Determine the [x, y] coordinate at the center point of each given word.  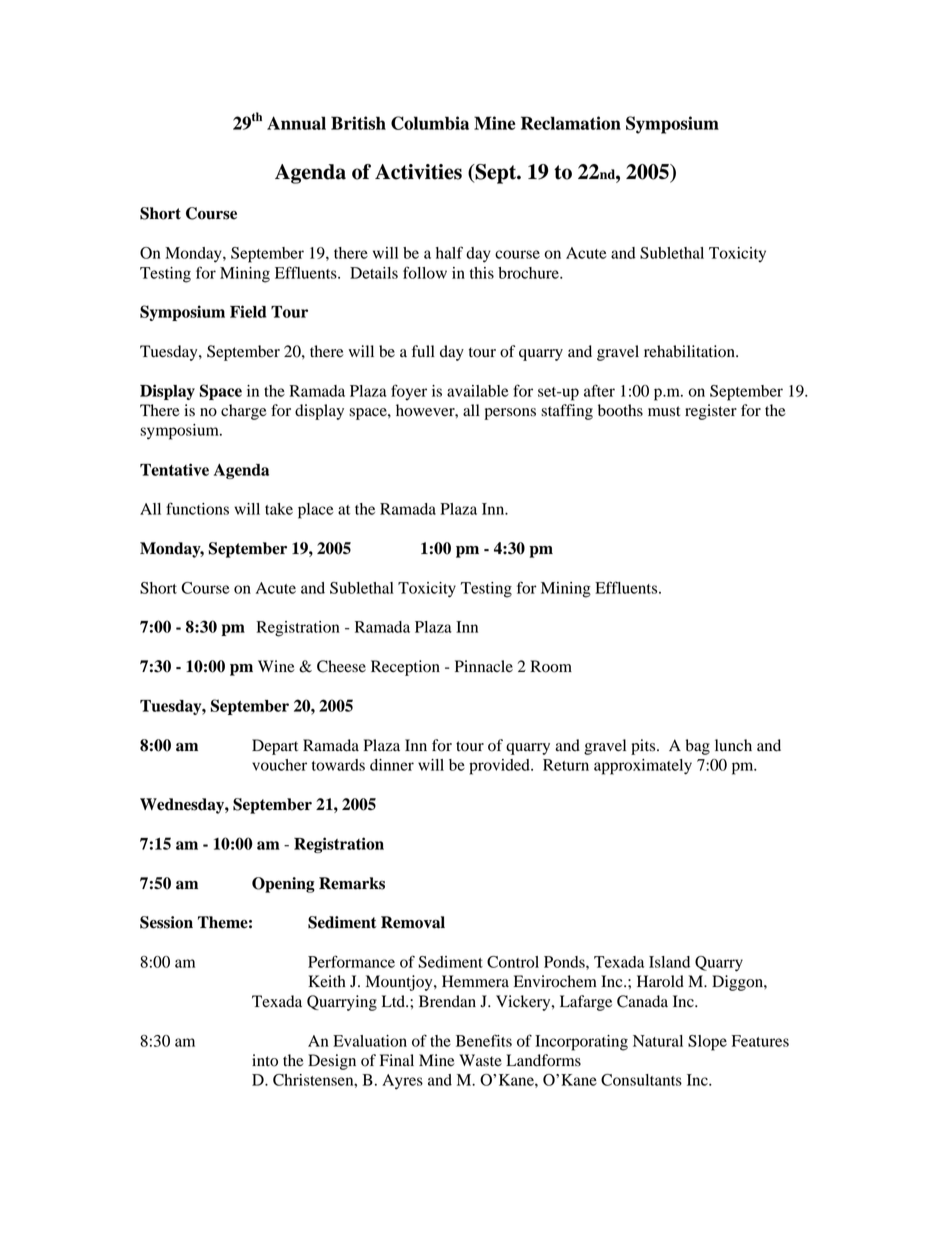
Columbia [430, 123]
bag [697, 747]
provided [500, 767]
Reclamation [571, 123]
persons [510, 414]
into [265, 1060]
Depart [275, 747]
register [711, 412]
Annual [296, 123]
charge [244, 412]
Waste [480, 1060]
